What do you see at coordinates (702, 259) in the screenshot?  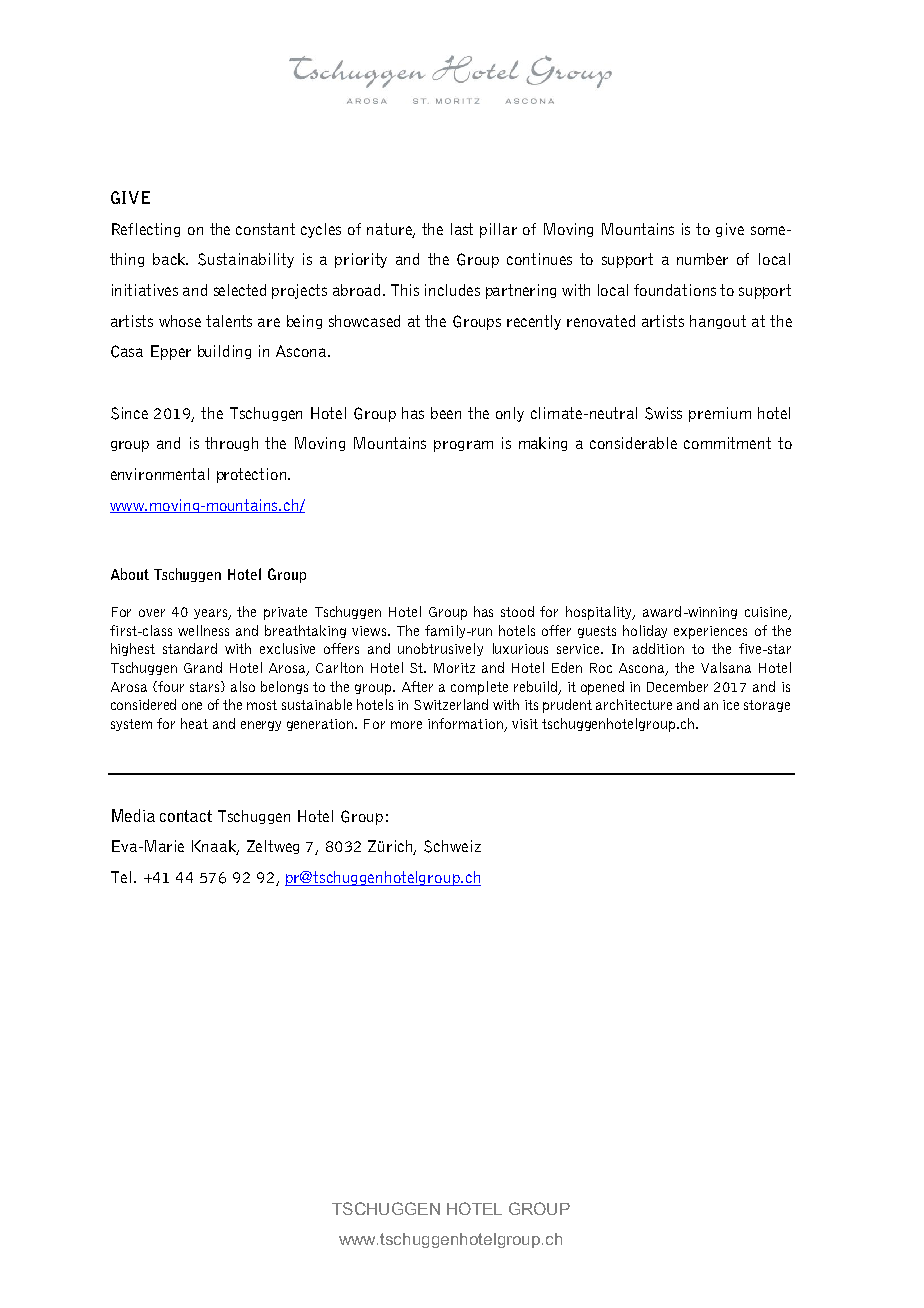 I see `number` at bounding box center [702, 259].
